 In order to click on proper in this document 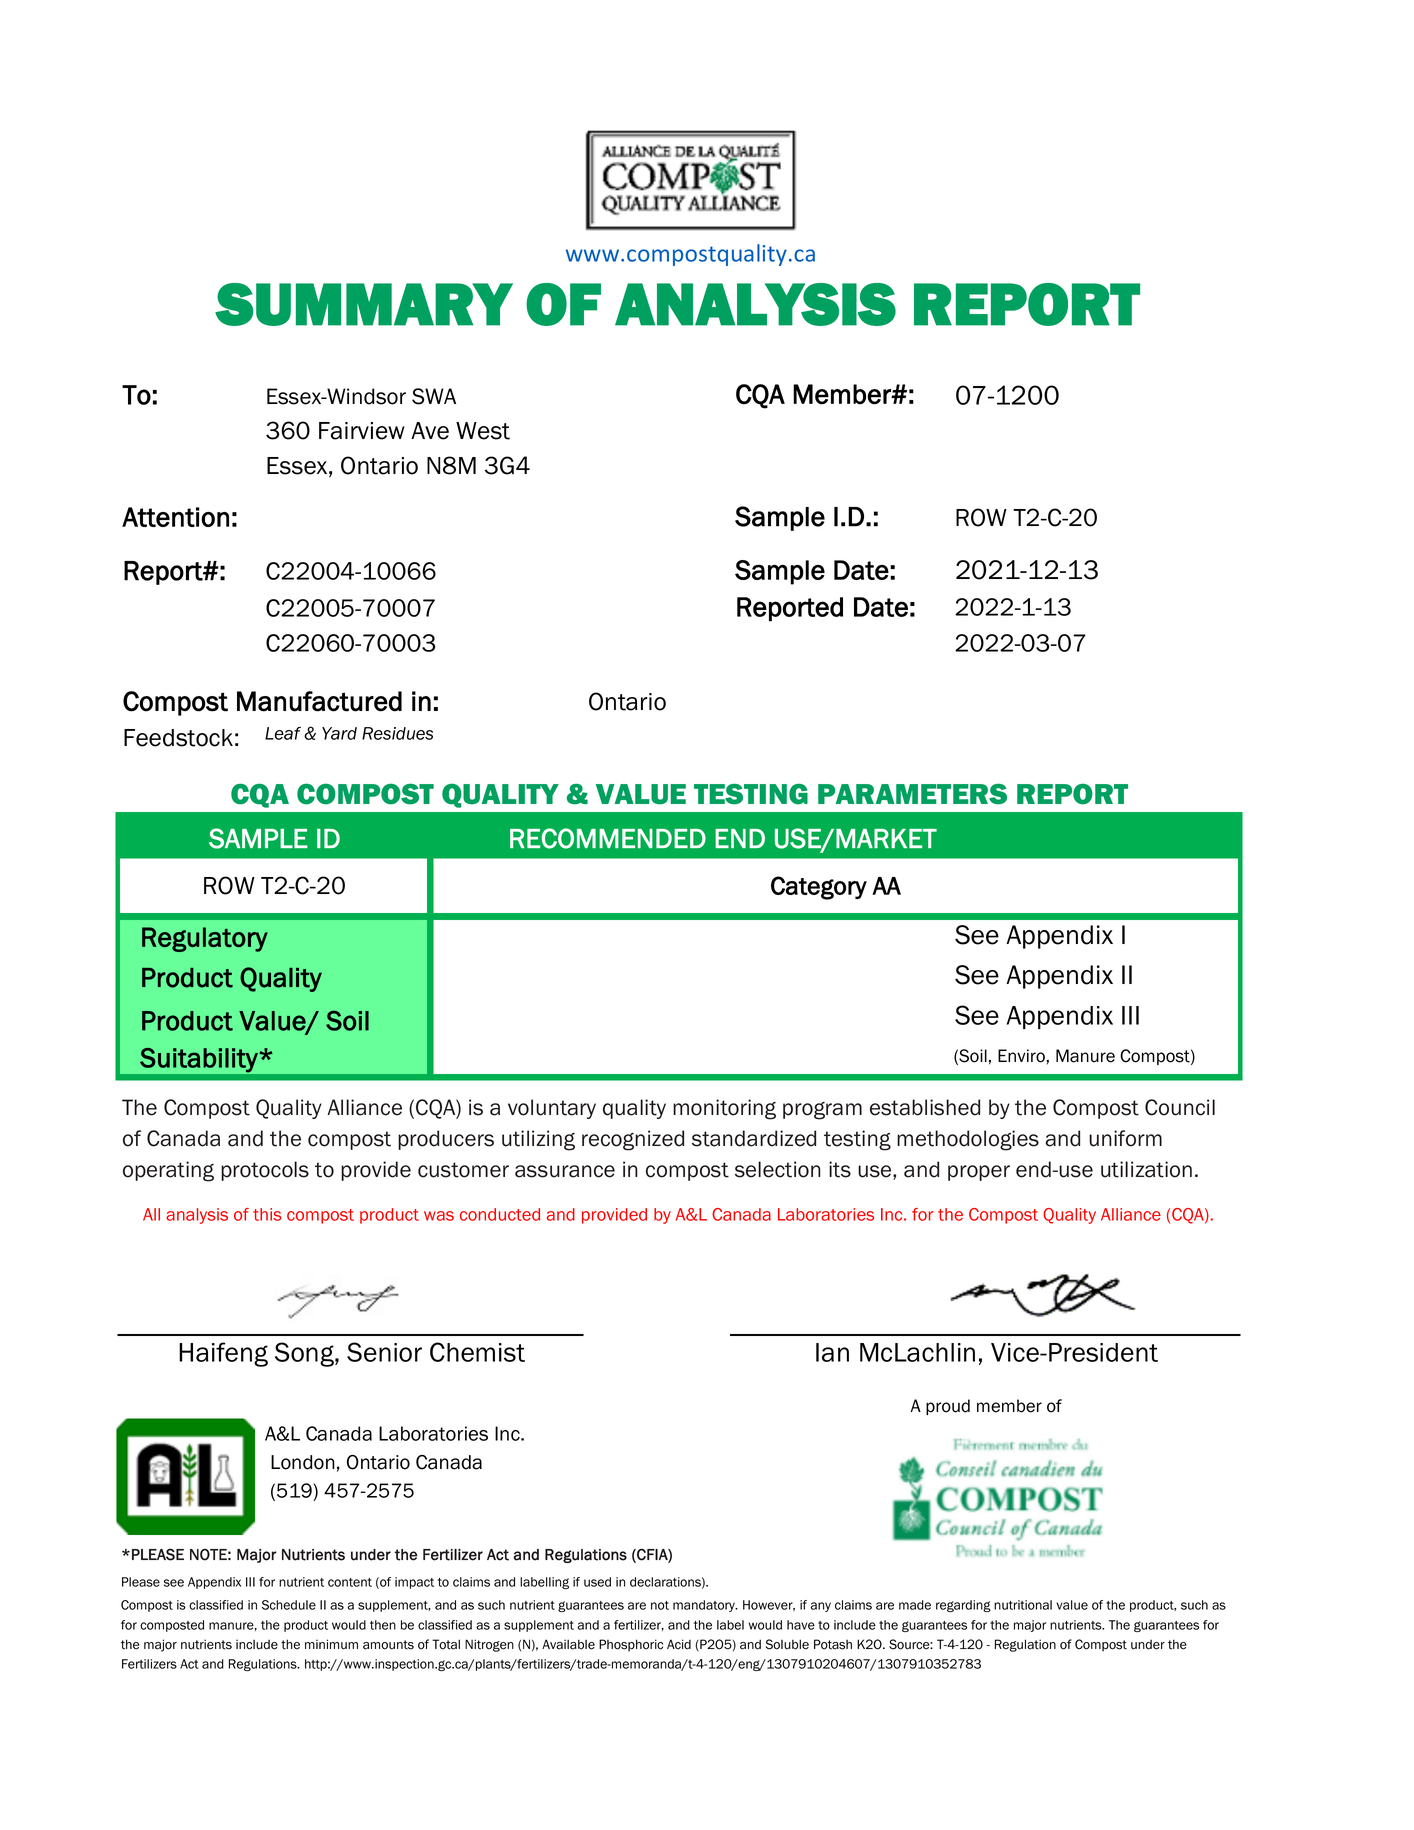, I will do `click(979, 1173)`.
